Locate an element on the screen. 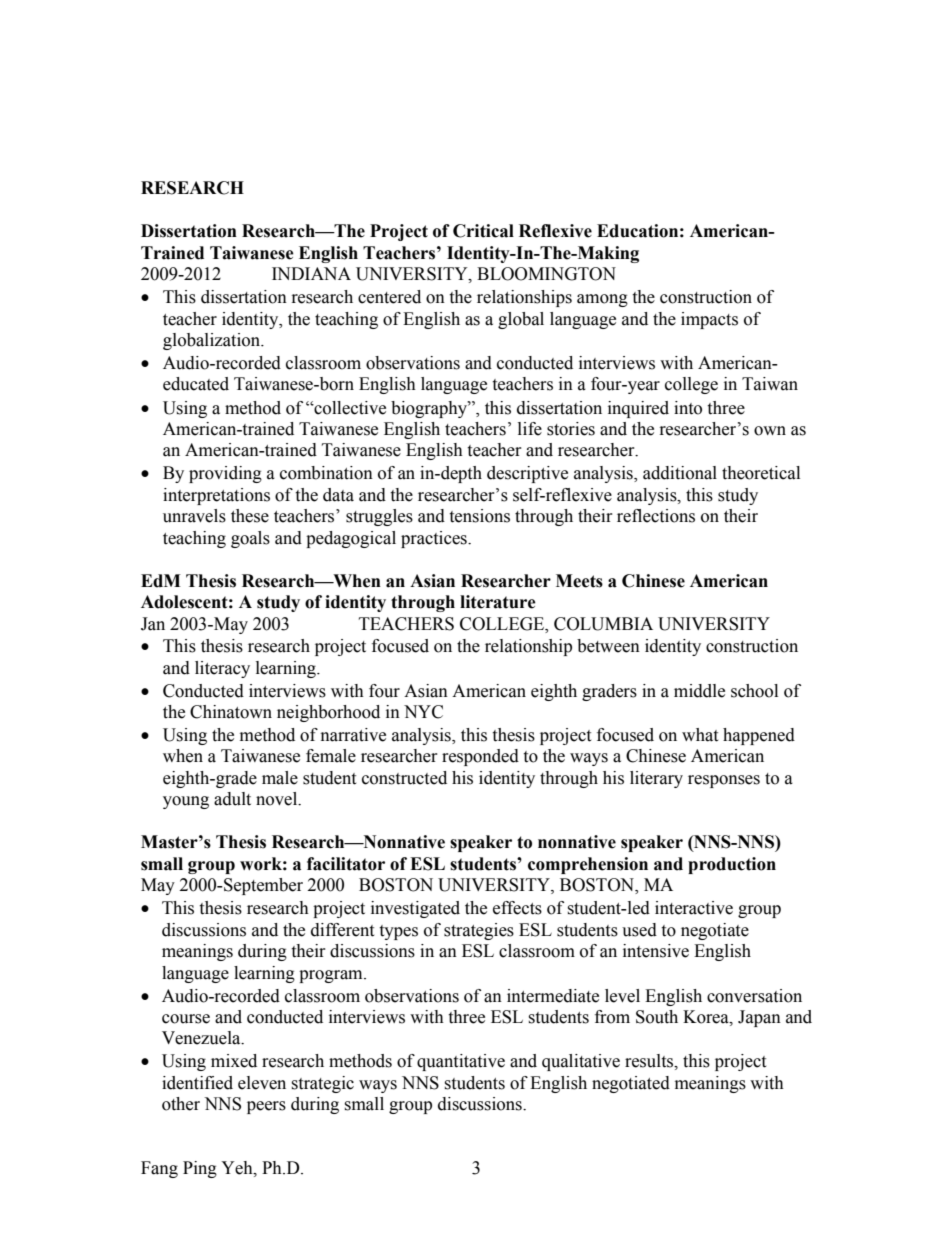 This screenshot has width=952, height=1233. quantitative is located at coordinates (461, 1062).
